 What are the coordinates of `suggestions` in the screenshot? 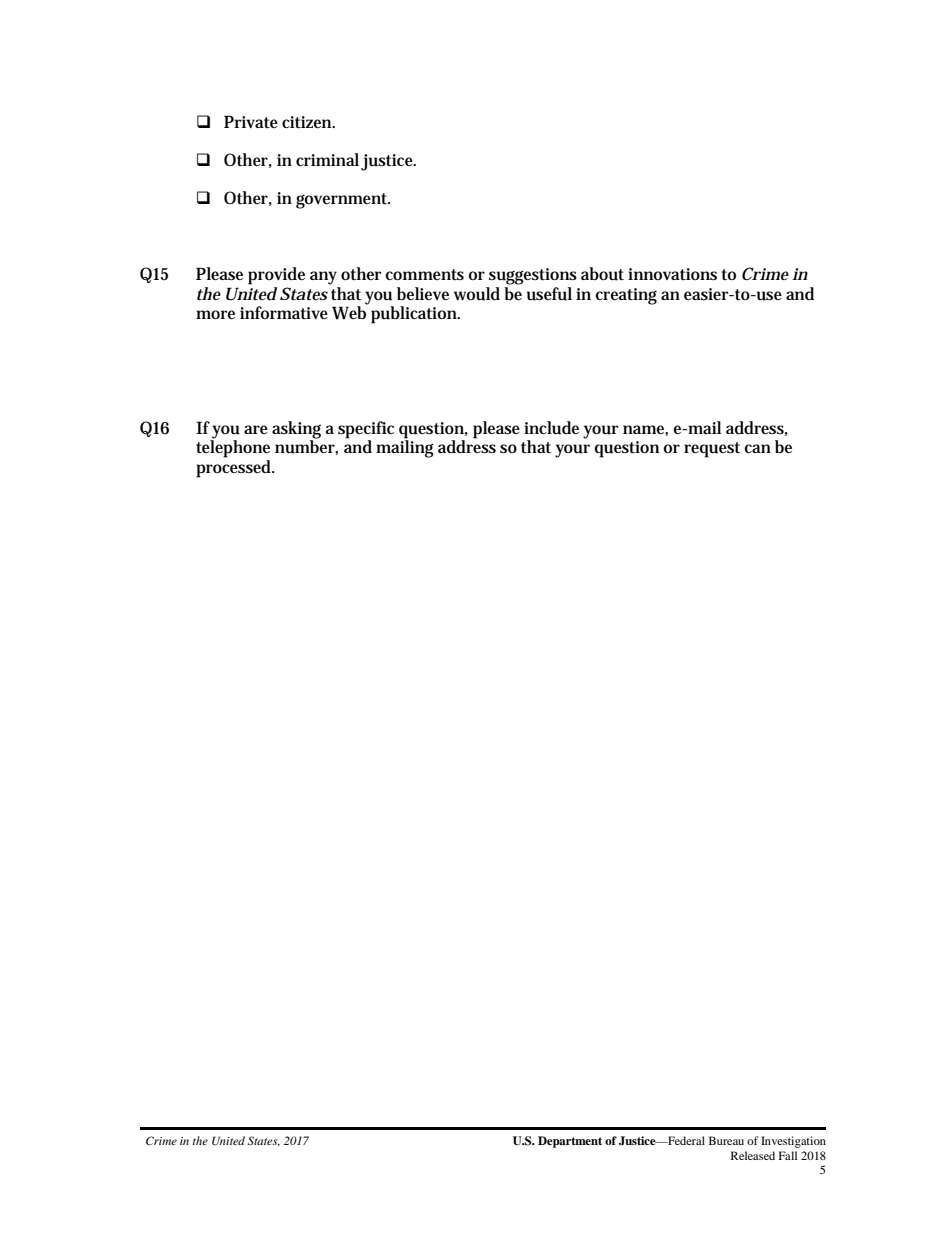 It's located at (533, 276).
